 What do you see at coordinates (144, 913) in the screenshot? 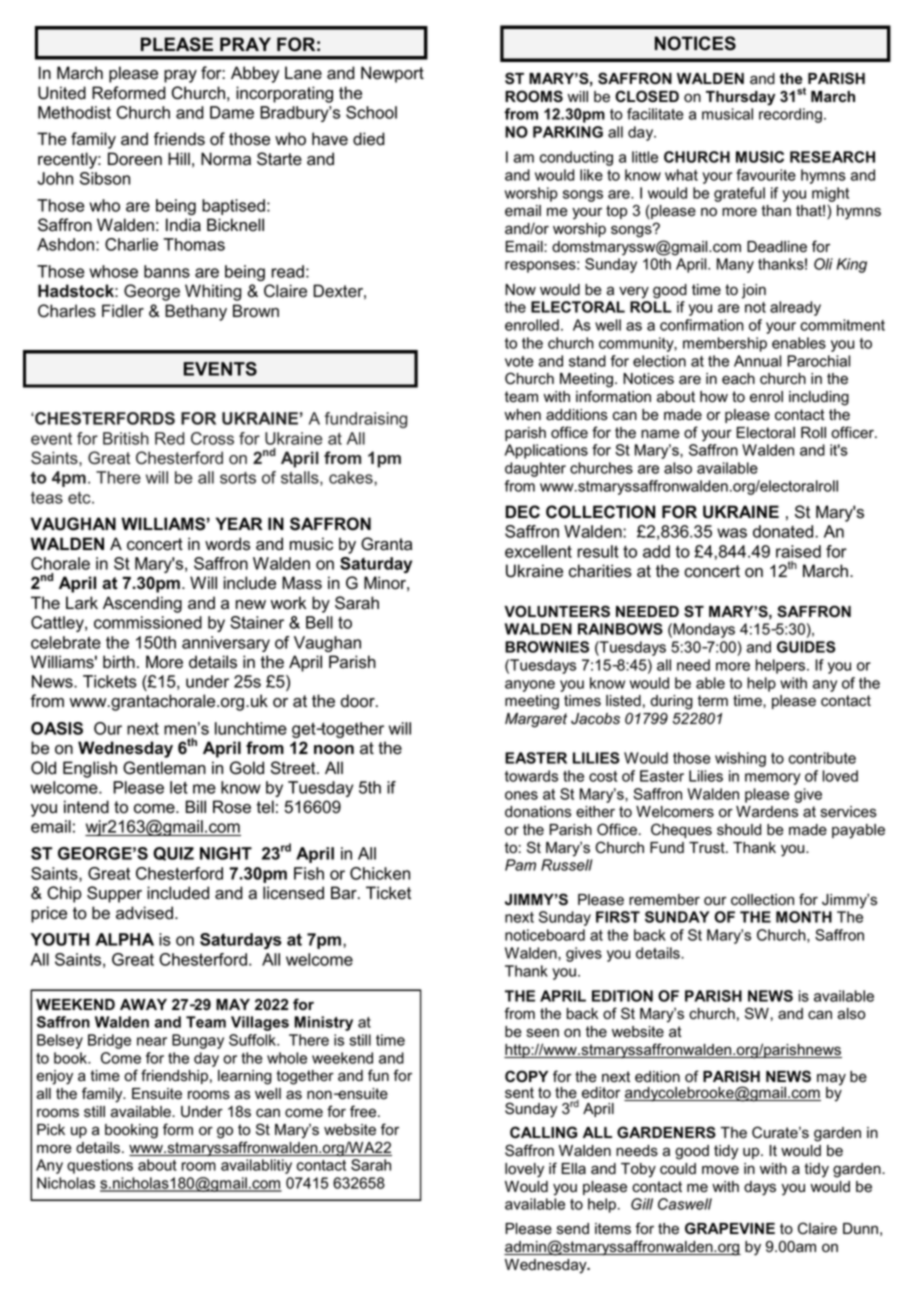
I see `advised` at bounding box center [144, 913].
